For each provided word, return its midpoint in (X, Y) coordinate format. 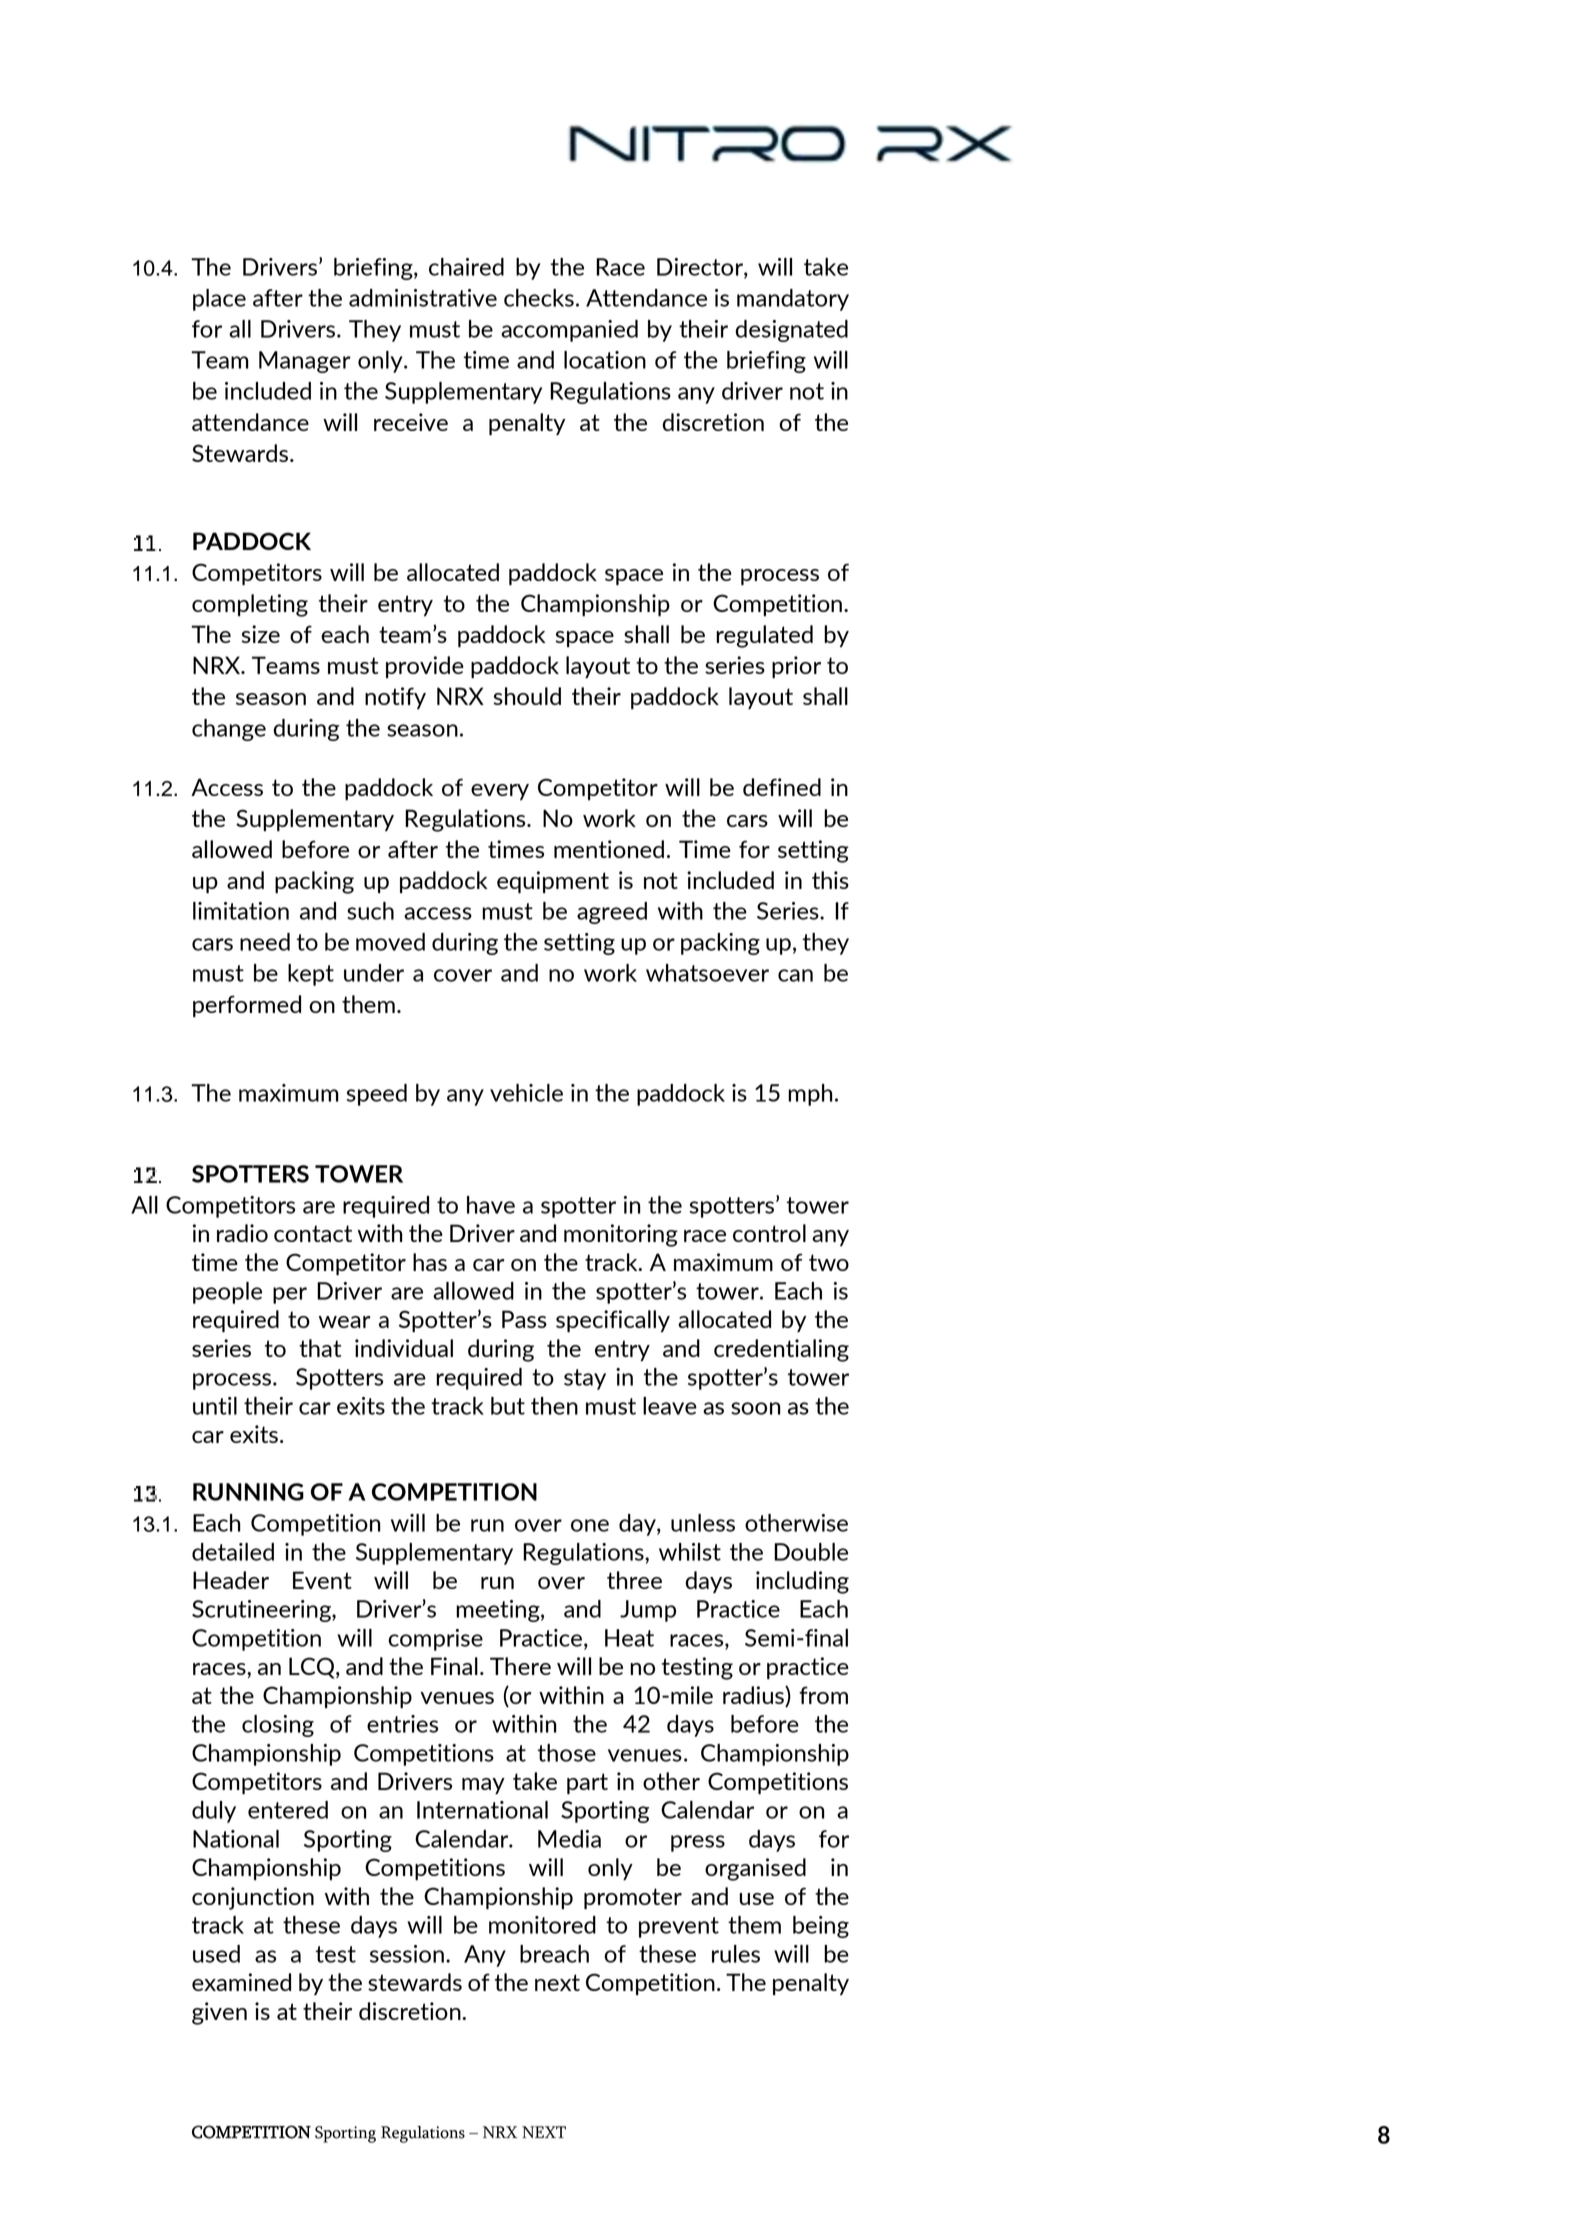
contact (313, 1233)
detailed (233, 1552)
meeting (499, 1611)
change (229, 730)
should (527, 696)
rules (736, 1954)
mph (810, 1095)
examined (241, 1982)
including (802, 1582)
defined (782, 787)
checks (539, 298)
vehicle (526, 1093)
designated (791, 331)
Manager (305, 362)
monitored (542, 1925)
